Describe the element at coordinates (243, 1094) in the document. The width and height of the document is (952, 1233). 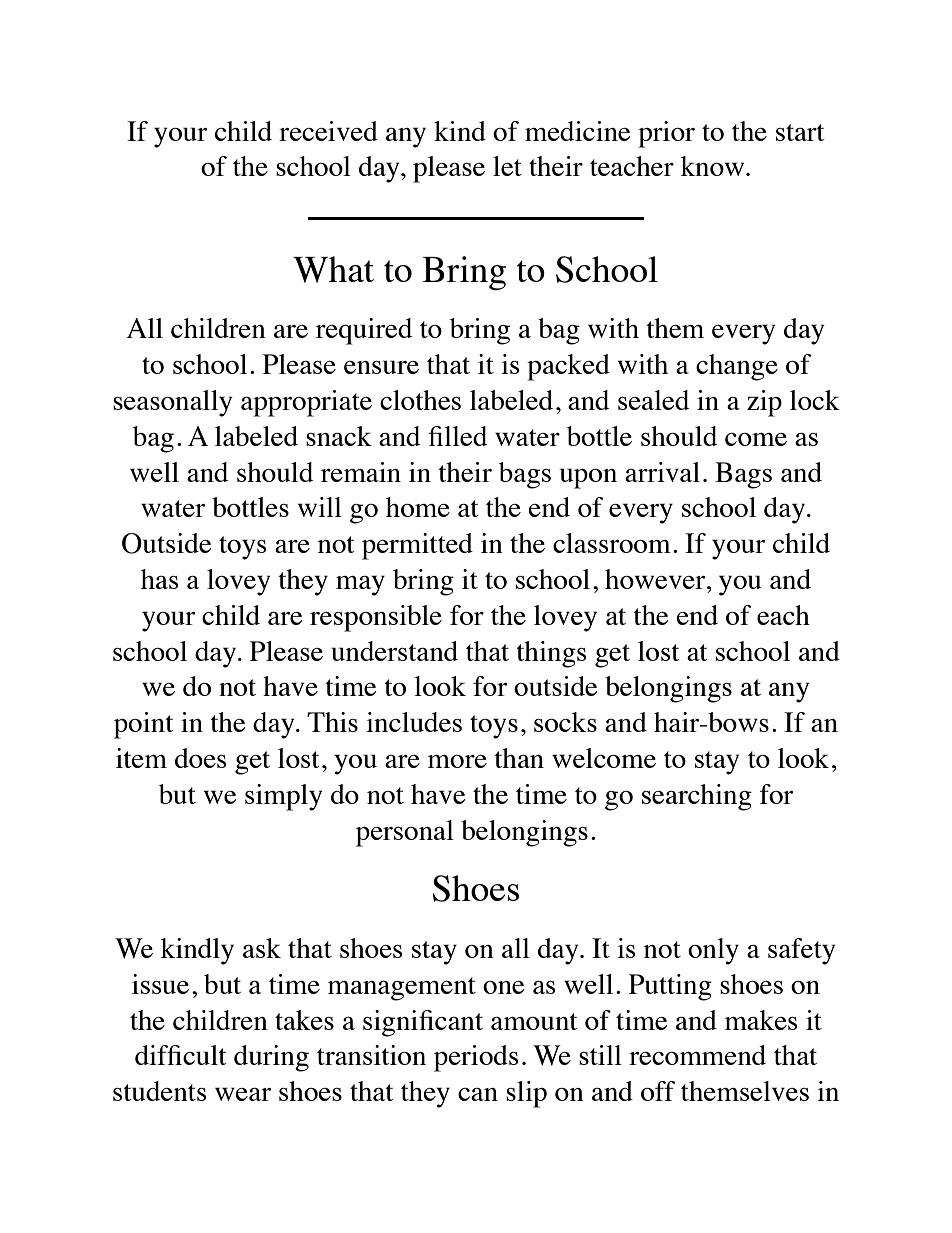
I see `wear` at that location.
